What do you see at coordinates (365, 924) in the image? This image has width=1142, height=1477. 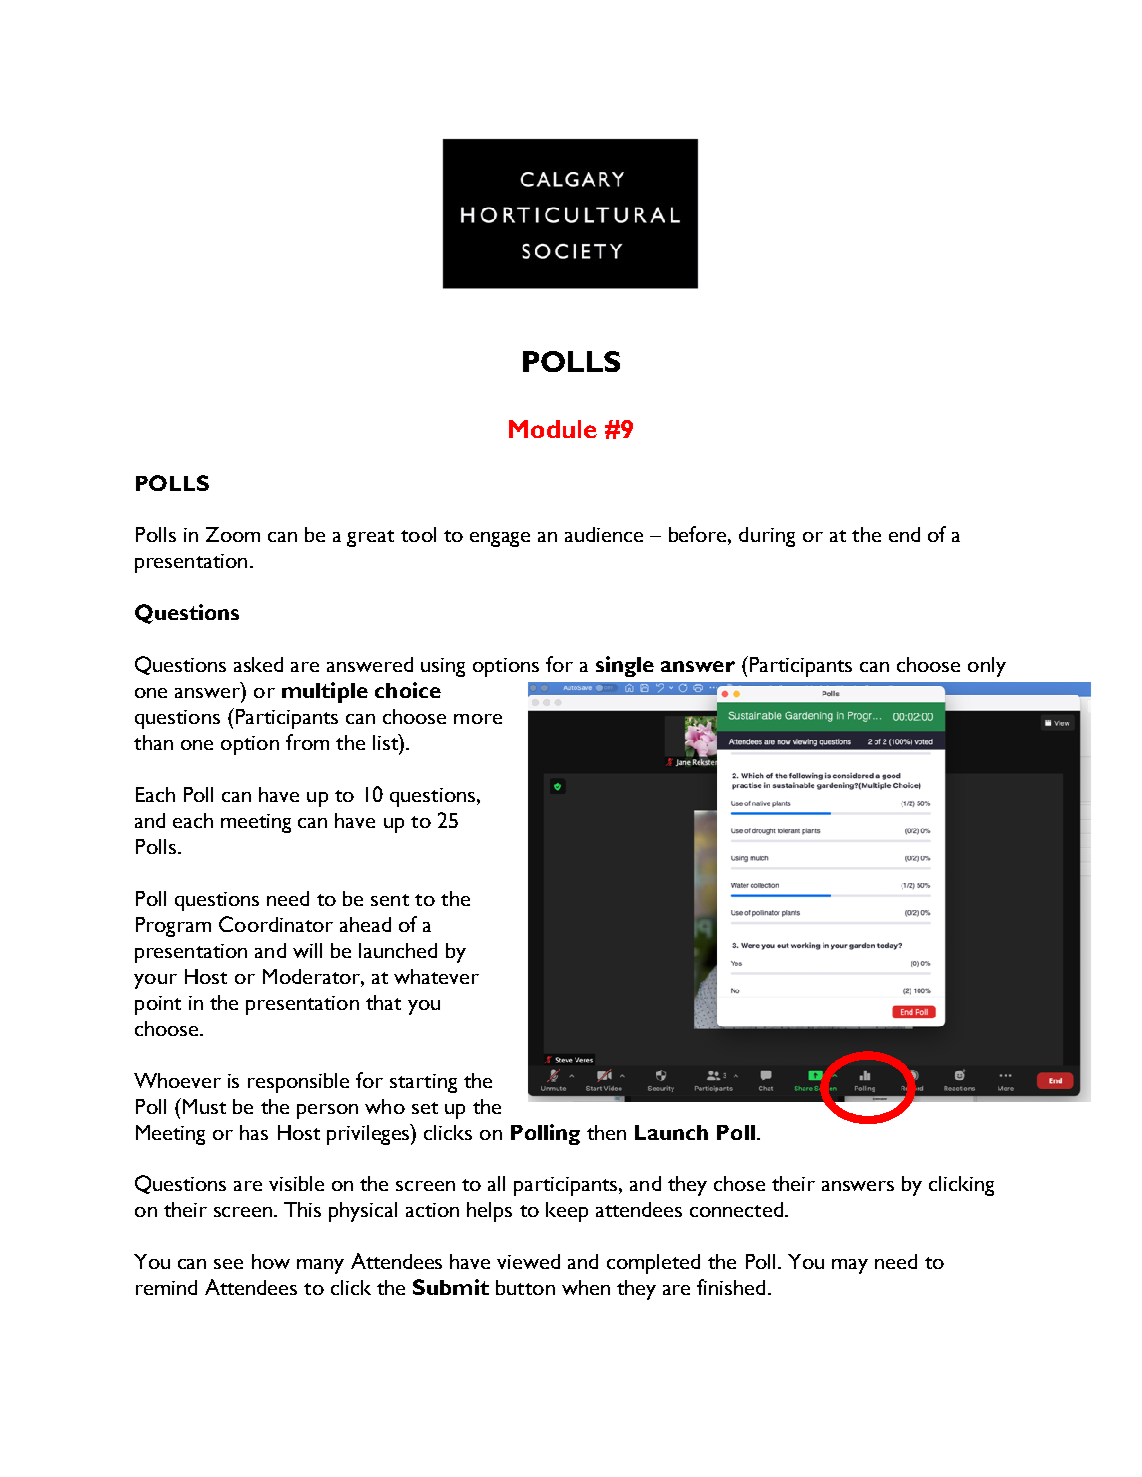 I see `ahead` at bounding box center [365, 924].
